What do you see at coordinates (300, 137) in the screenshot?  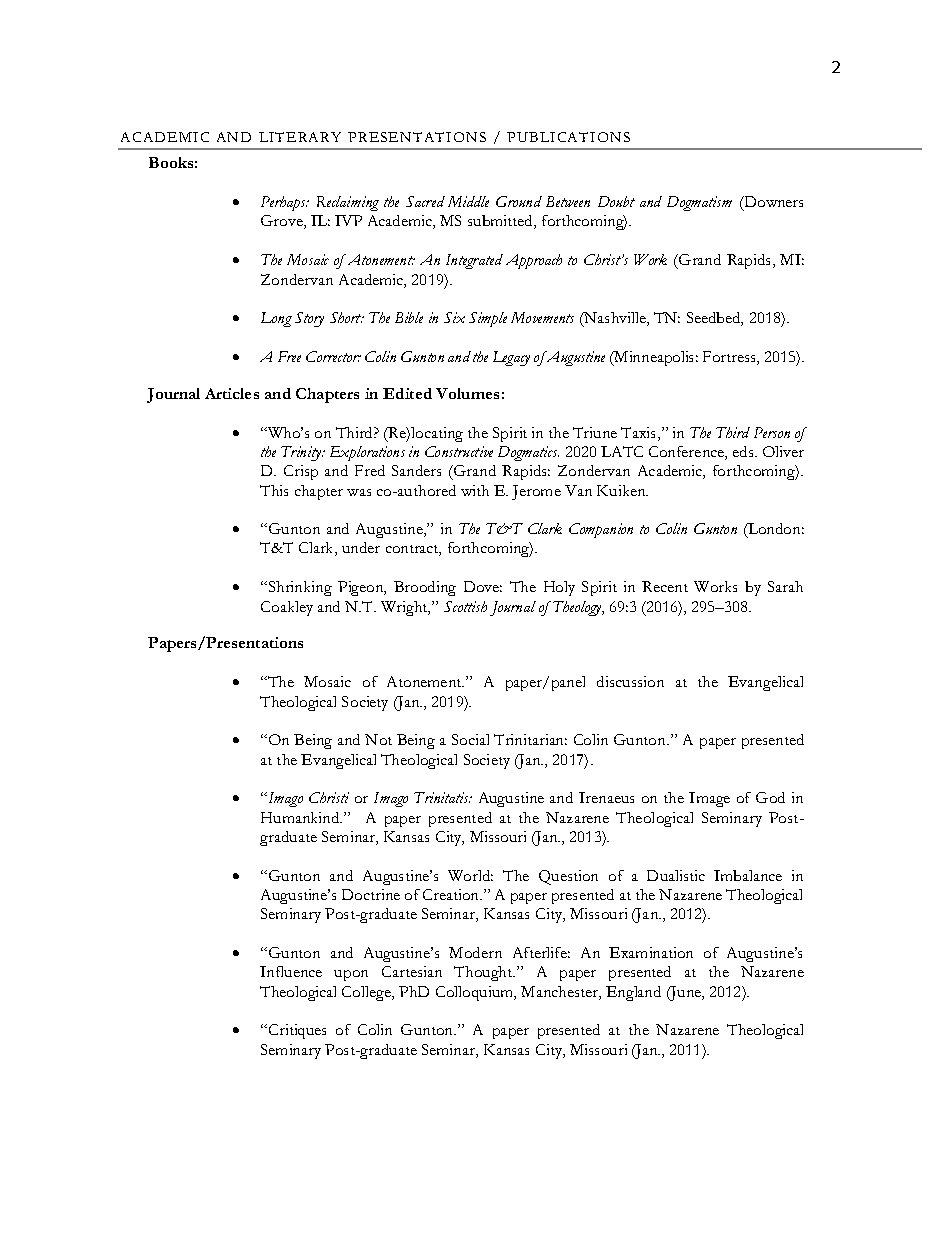 I see `LITERARY` at bounding box center [300, 137].
